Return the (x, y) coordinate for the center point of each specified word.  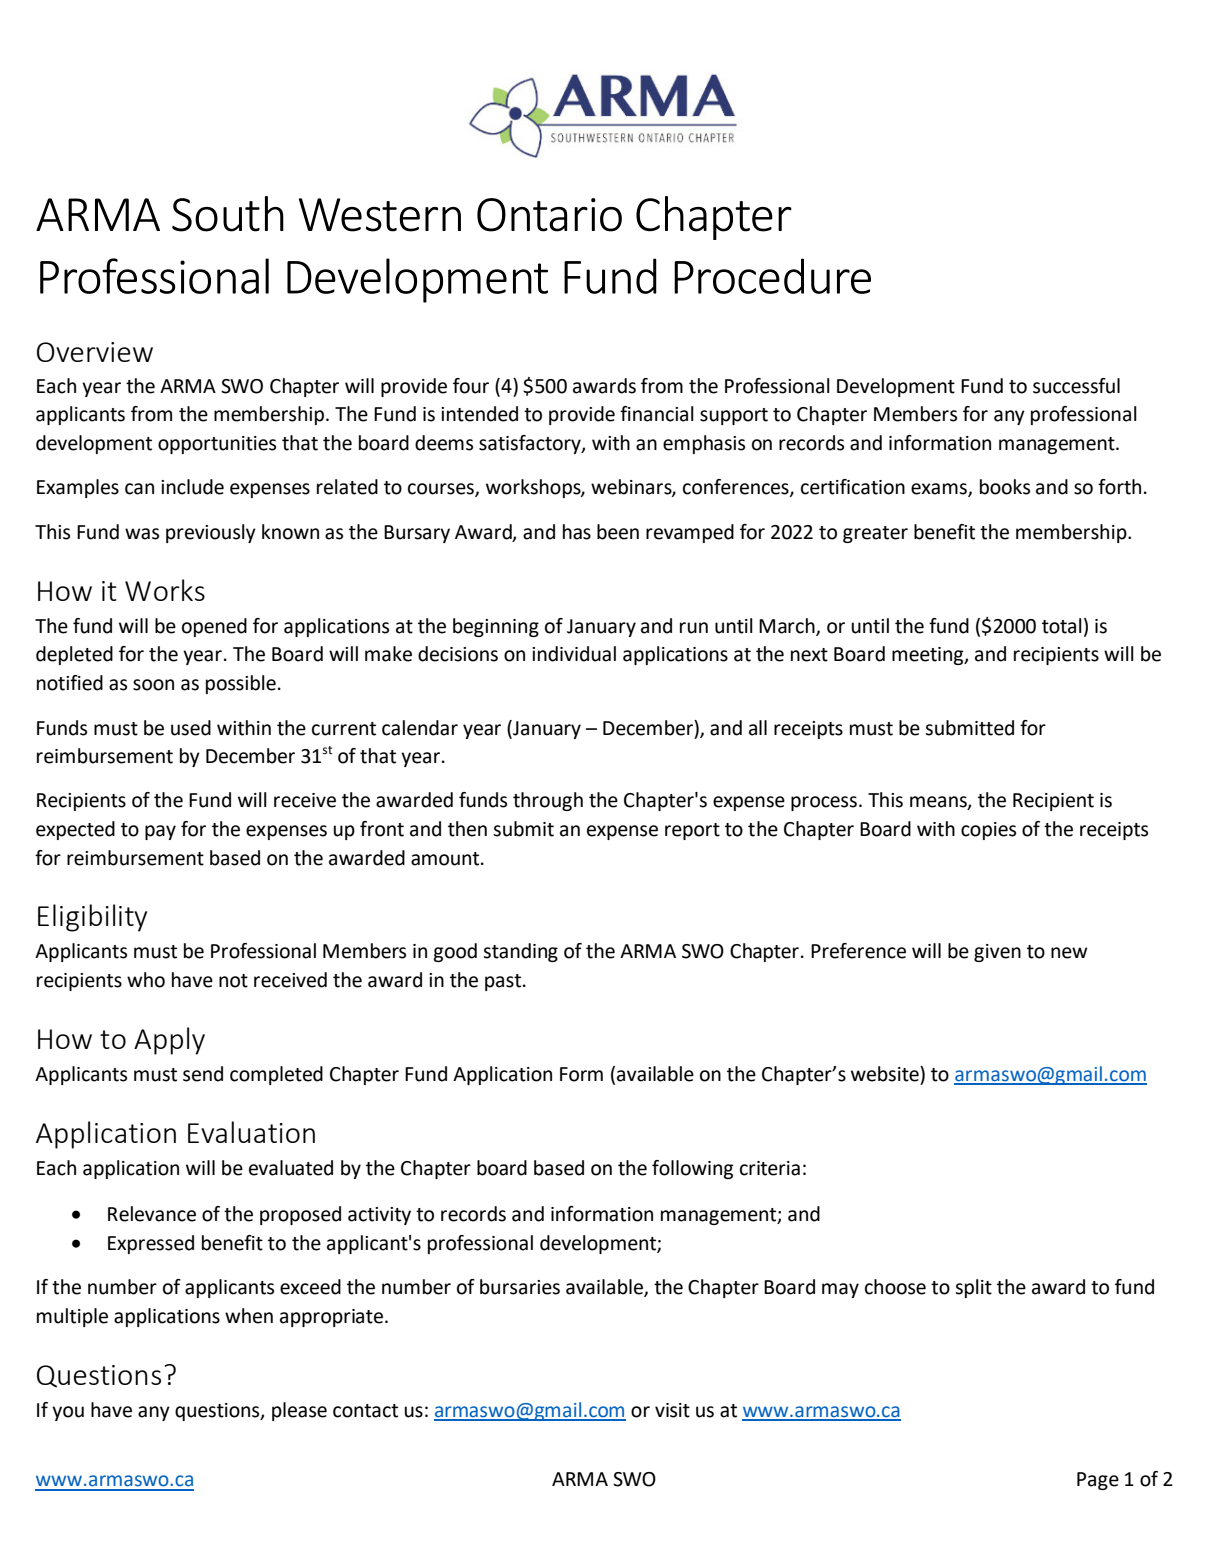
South (228, 214)
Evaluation (251, 1132)
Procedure (772, 276)
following (692, 1169)
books (1005, 487)
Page (1098, 1481)
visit (672, 1410)
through (548, 801)
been (618, 532)
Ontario (549, 215)
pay (160, 832)
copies (988, 831)
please (299, 1411)
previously (211, 533)
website (886, 1074)
